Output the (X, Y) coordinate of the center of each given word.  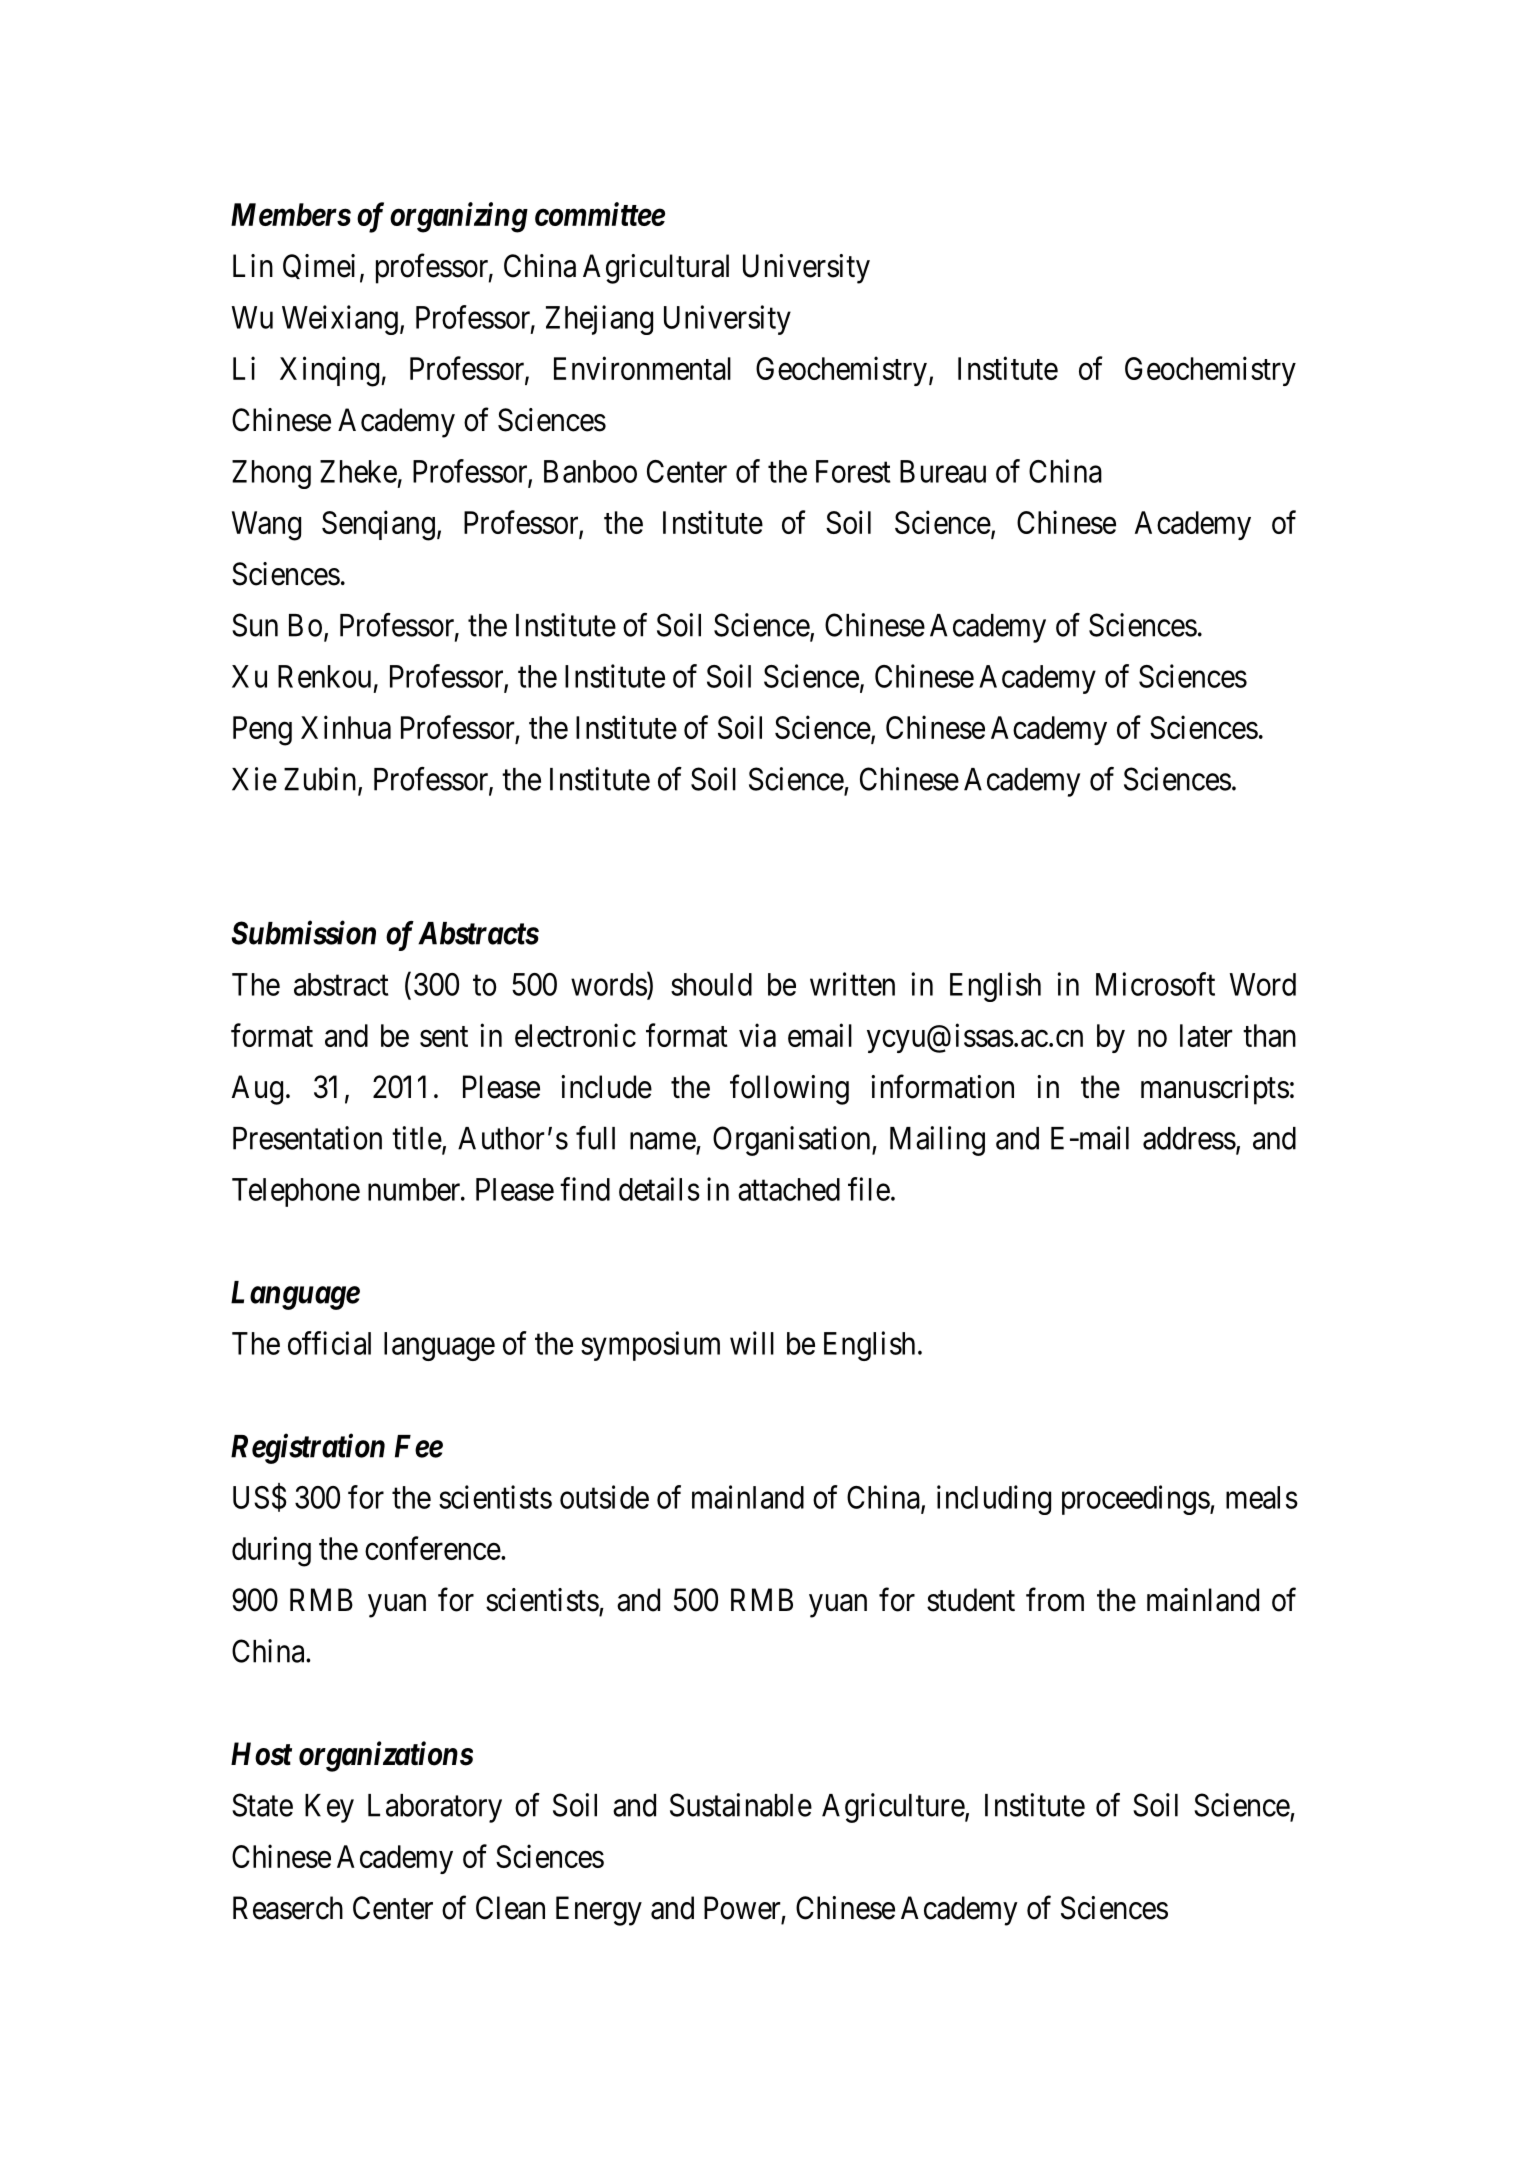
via (757, 1035)
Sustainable (741, 1805)
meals (1262, 1497)
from (1055, 1600)
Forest (853, 471)
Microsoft (1155, 984)
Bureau (943, 471)
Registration (308, 1449)
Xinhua (346, 727)
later (1206, 1035)
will (752, 1343)
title (417, 1138)
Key (329, 1808)
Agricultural (656, 269)
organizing (459, 217)
